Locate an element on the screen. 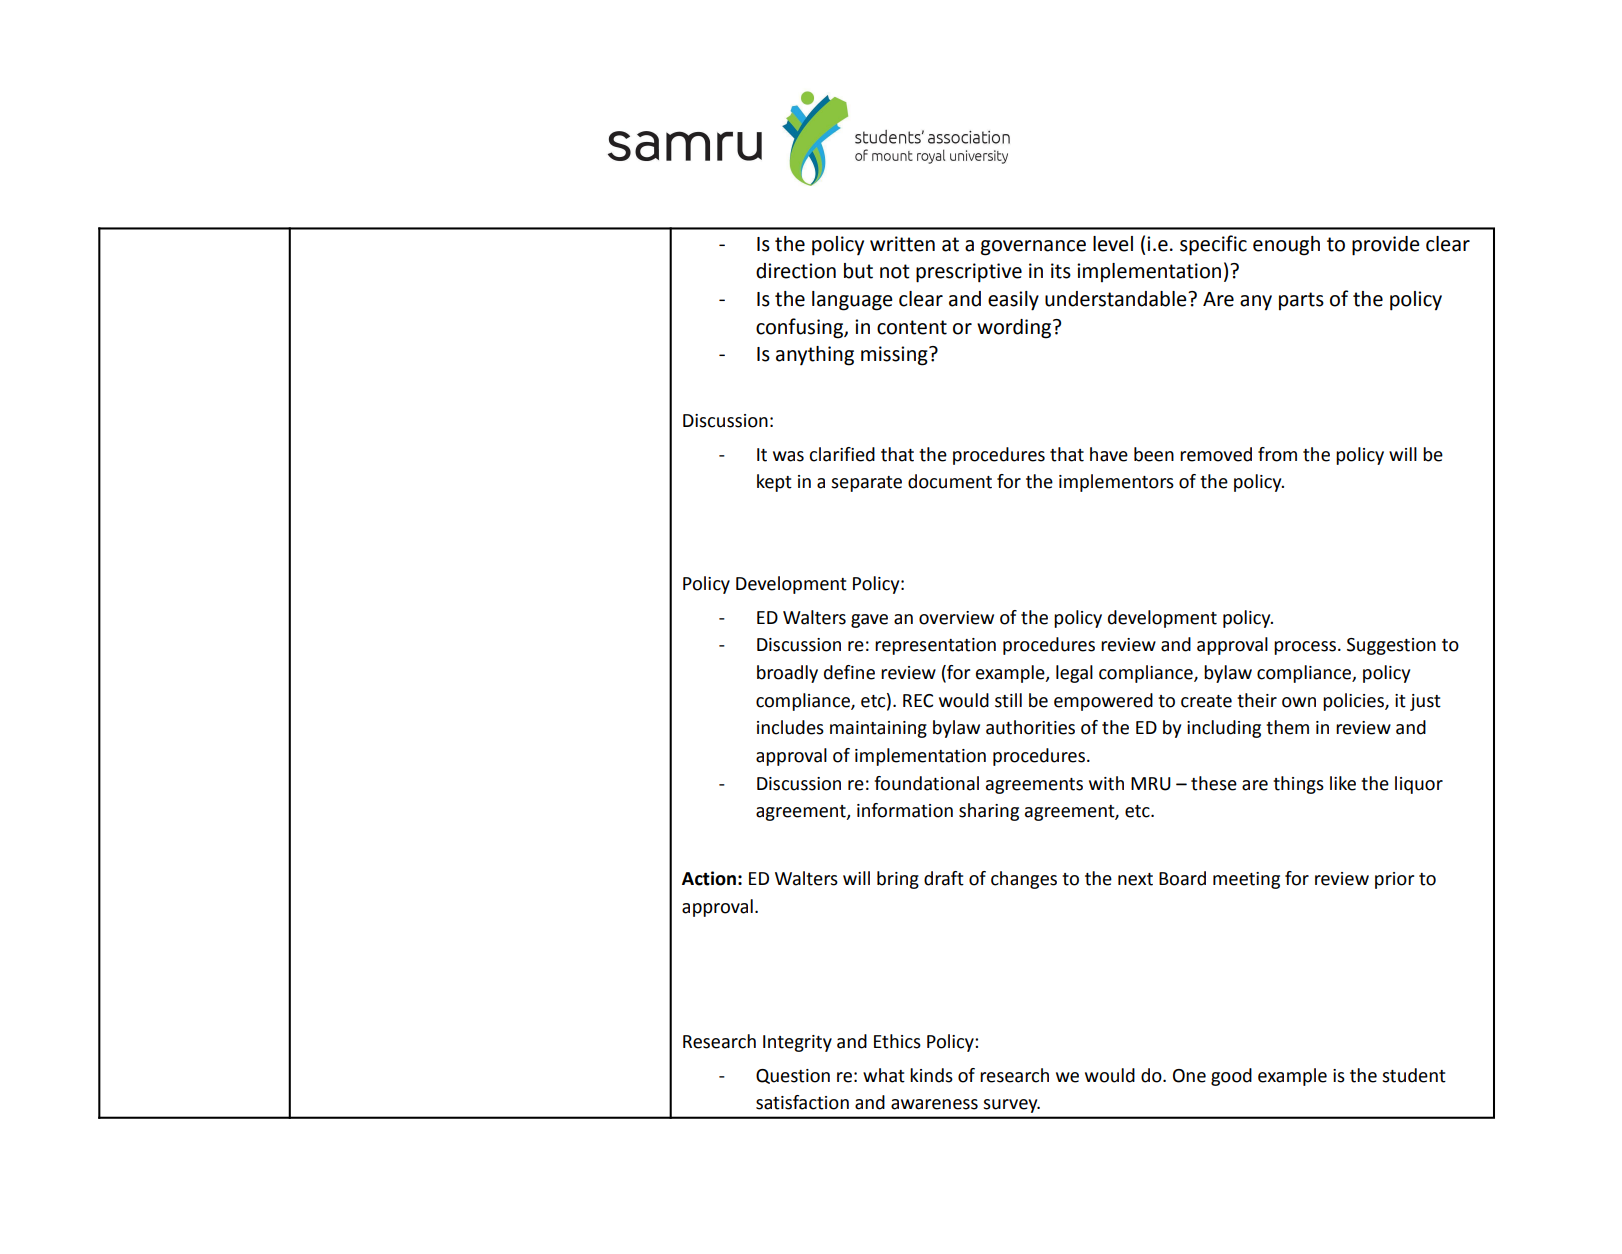 Image resolution: width=1622 pixels, height=1254 pixels. but is located at coordinates (858, 271).
